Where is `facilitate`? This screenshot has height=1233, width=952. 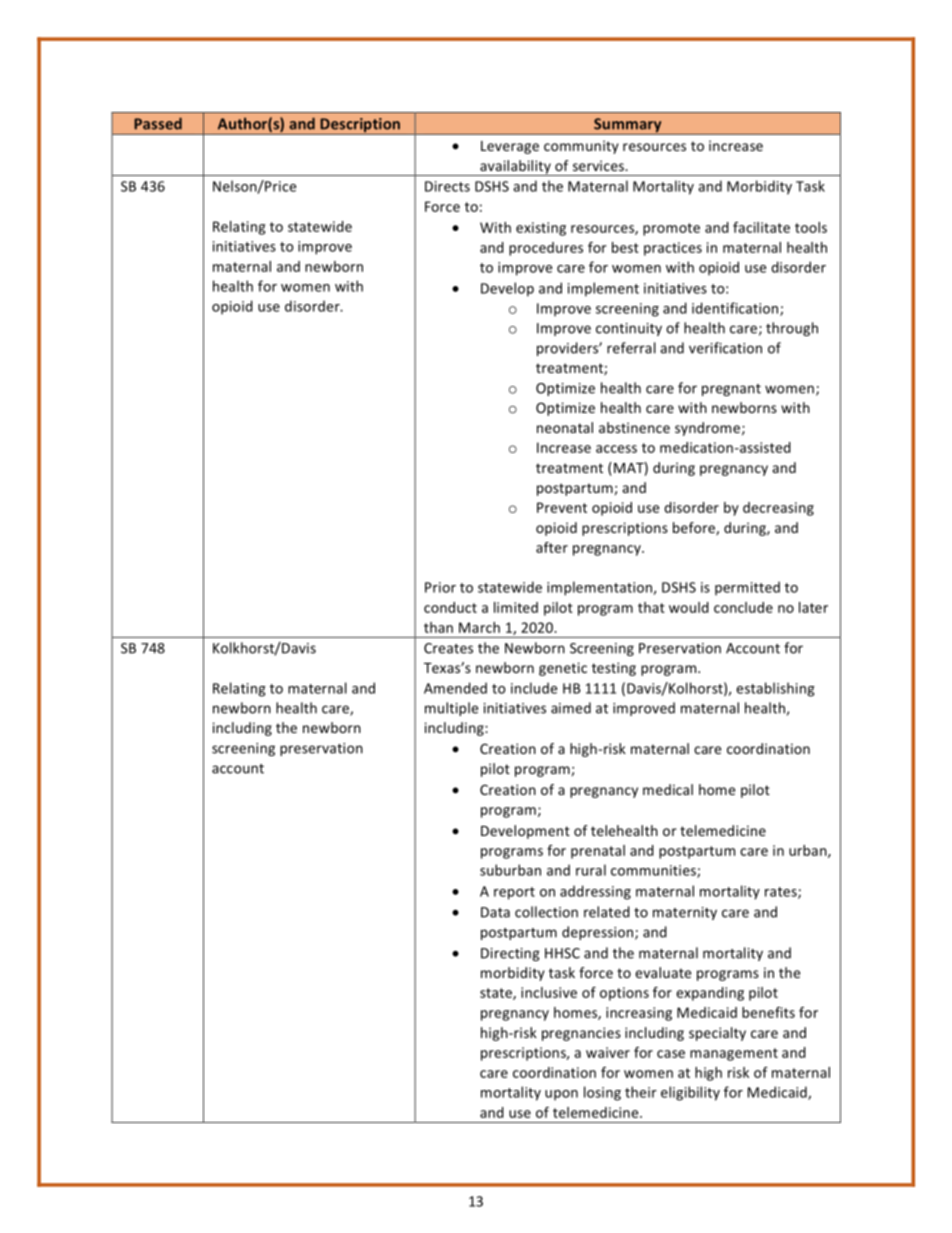
facilitate is located at coordinates (761, 227).
